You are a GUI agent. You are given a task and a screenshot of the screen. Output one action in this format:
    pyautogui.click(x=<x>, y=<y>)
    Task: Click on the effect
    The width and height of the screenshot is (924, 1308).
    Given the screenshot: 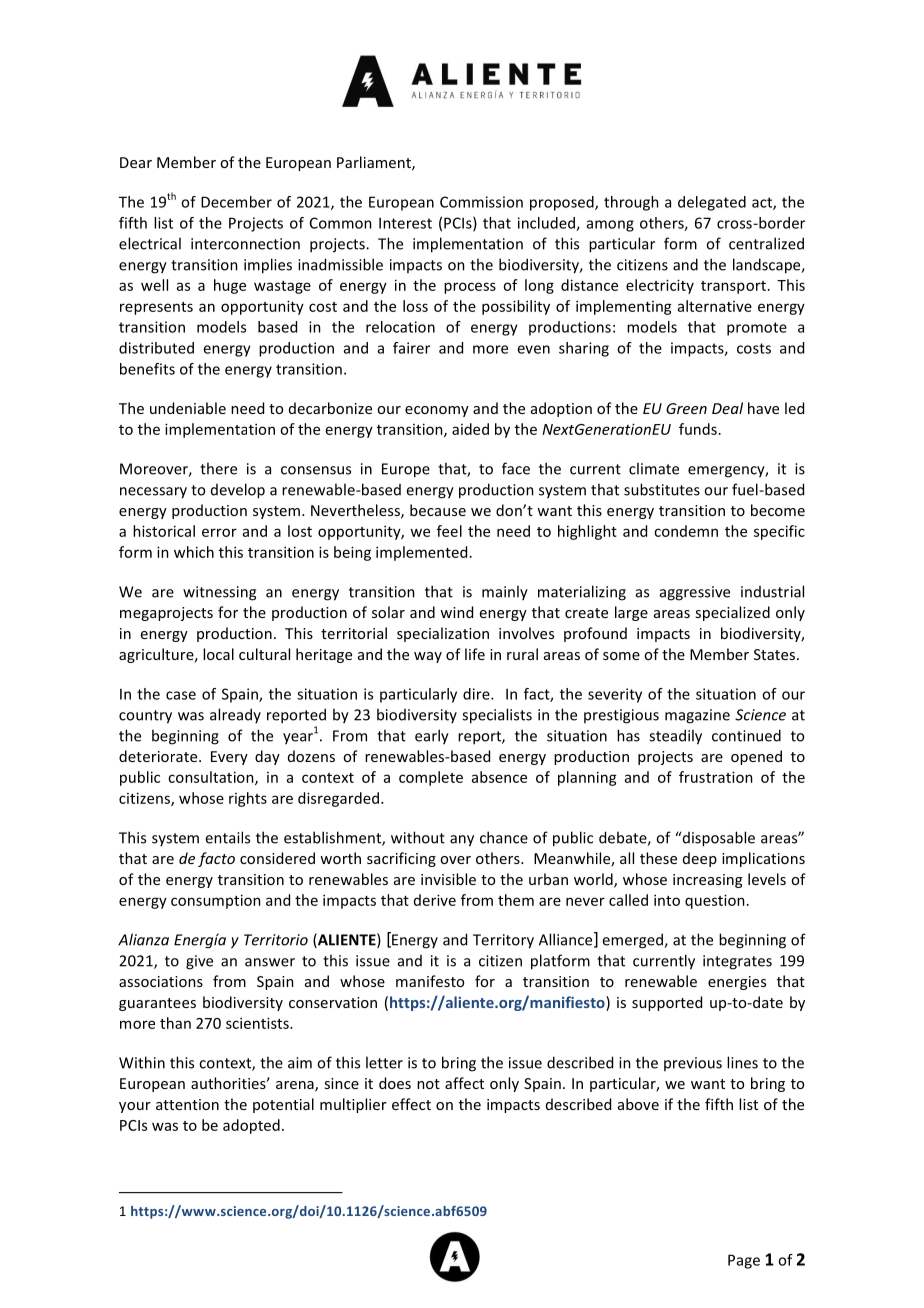 What is the action you would take?
    pyautogui.click(x=411, y=1104)
